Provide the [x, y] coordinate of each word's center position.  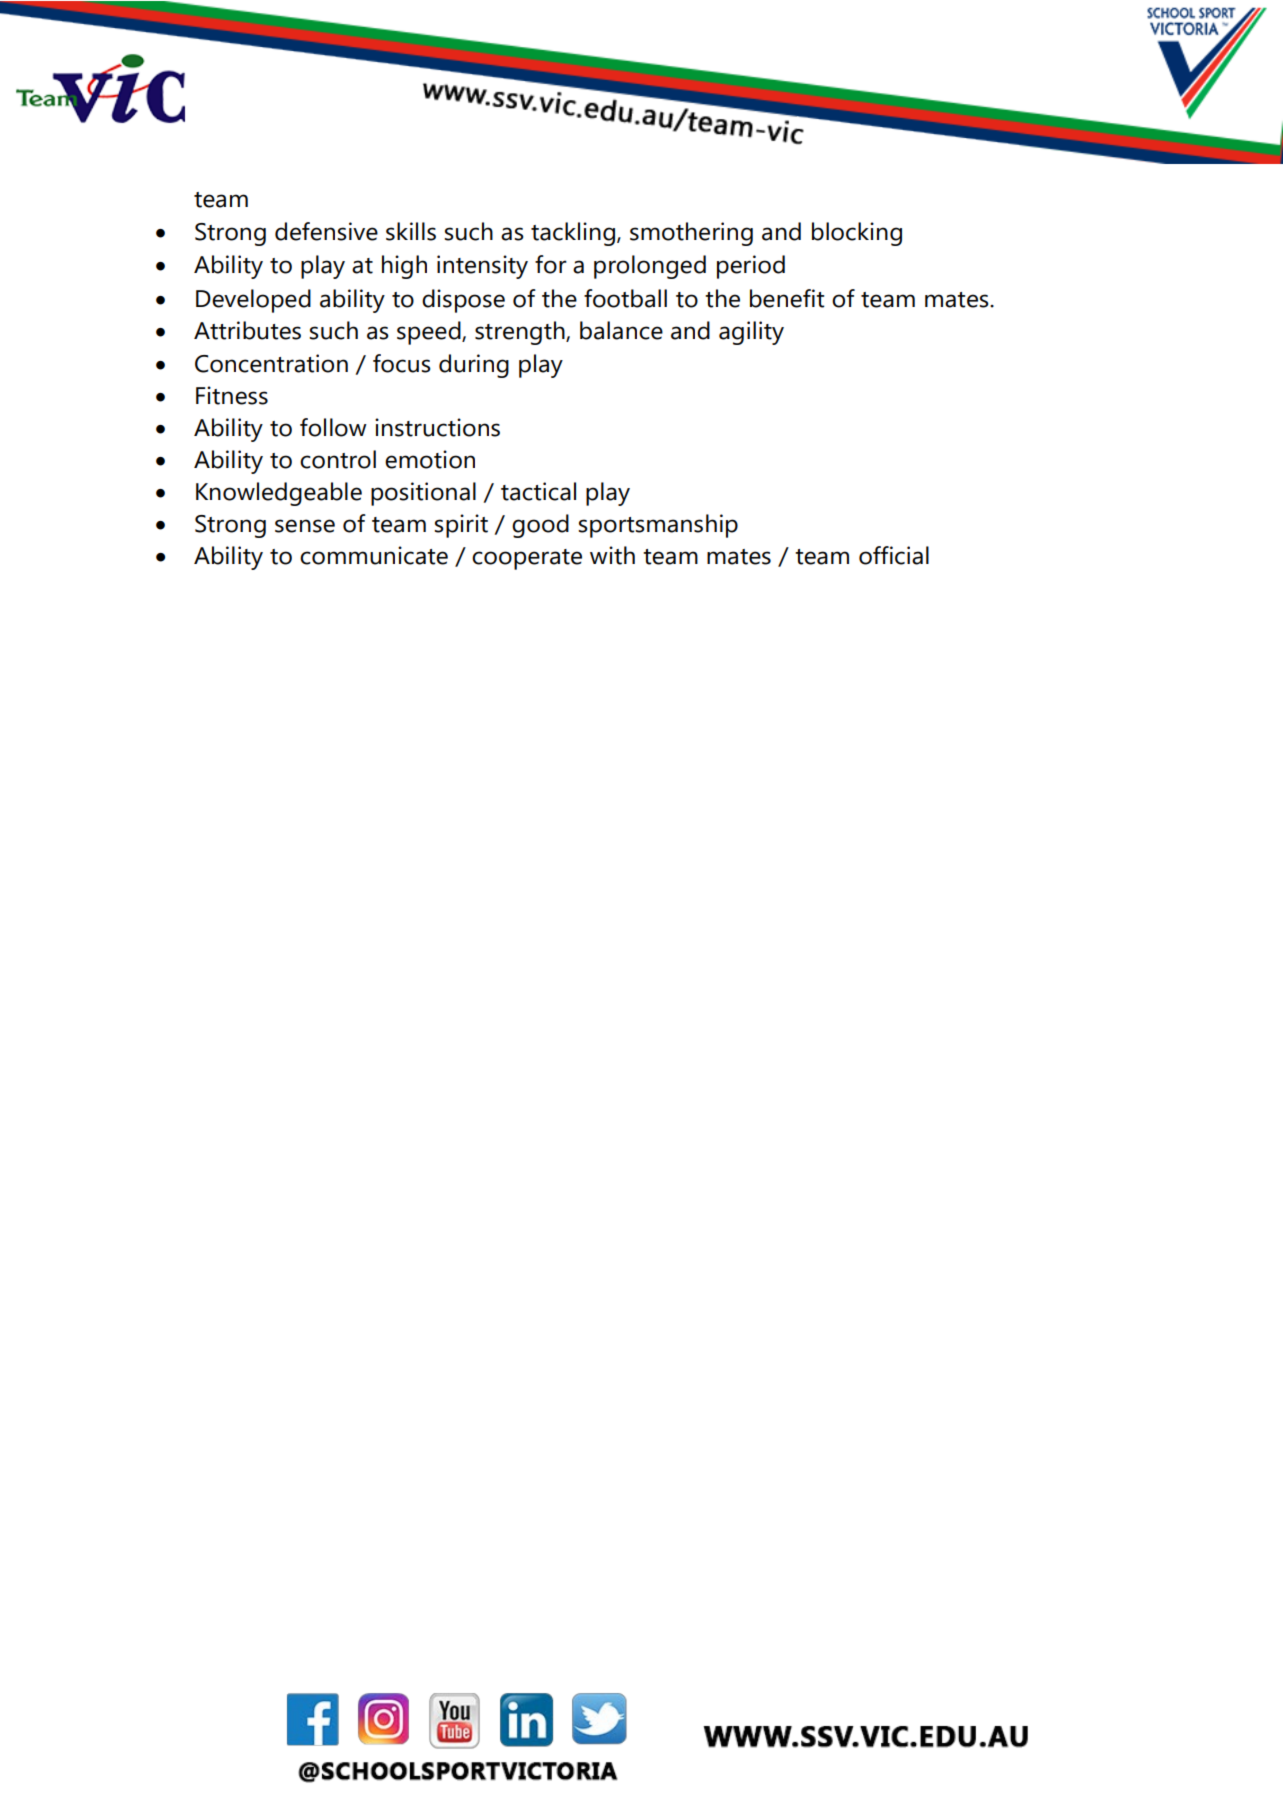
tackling [573, 234]
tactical [538, 491]
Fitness [232, 395]
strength [521, 333]
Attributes [247, 330]
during [474, 366]
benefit [787, 298]
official [894, 555]
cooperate [527, 559]
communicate [374, 555]
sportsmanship [658, 526]
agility [751, 333]
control [338, 459]
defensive [326, 231]
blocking [857, 234]
